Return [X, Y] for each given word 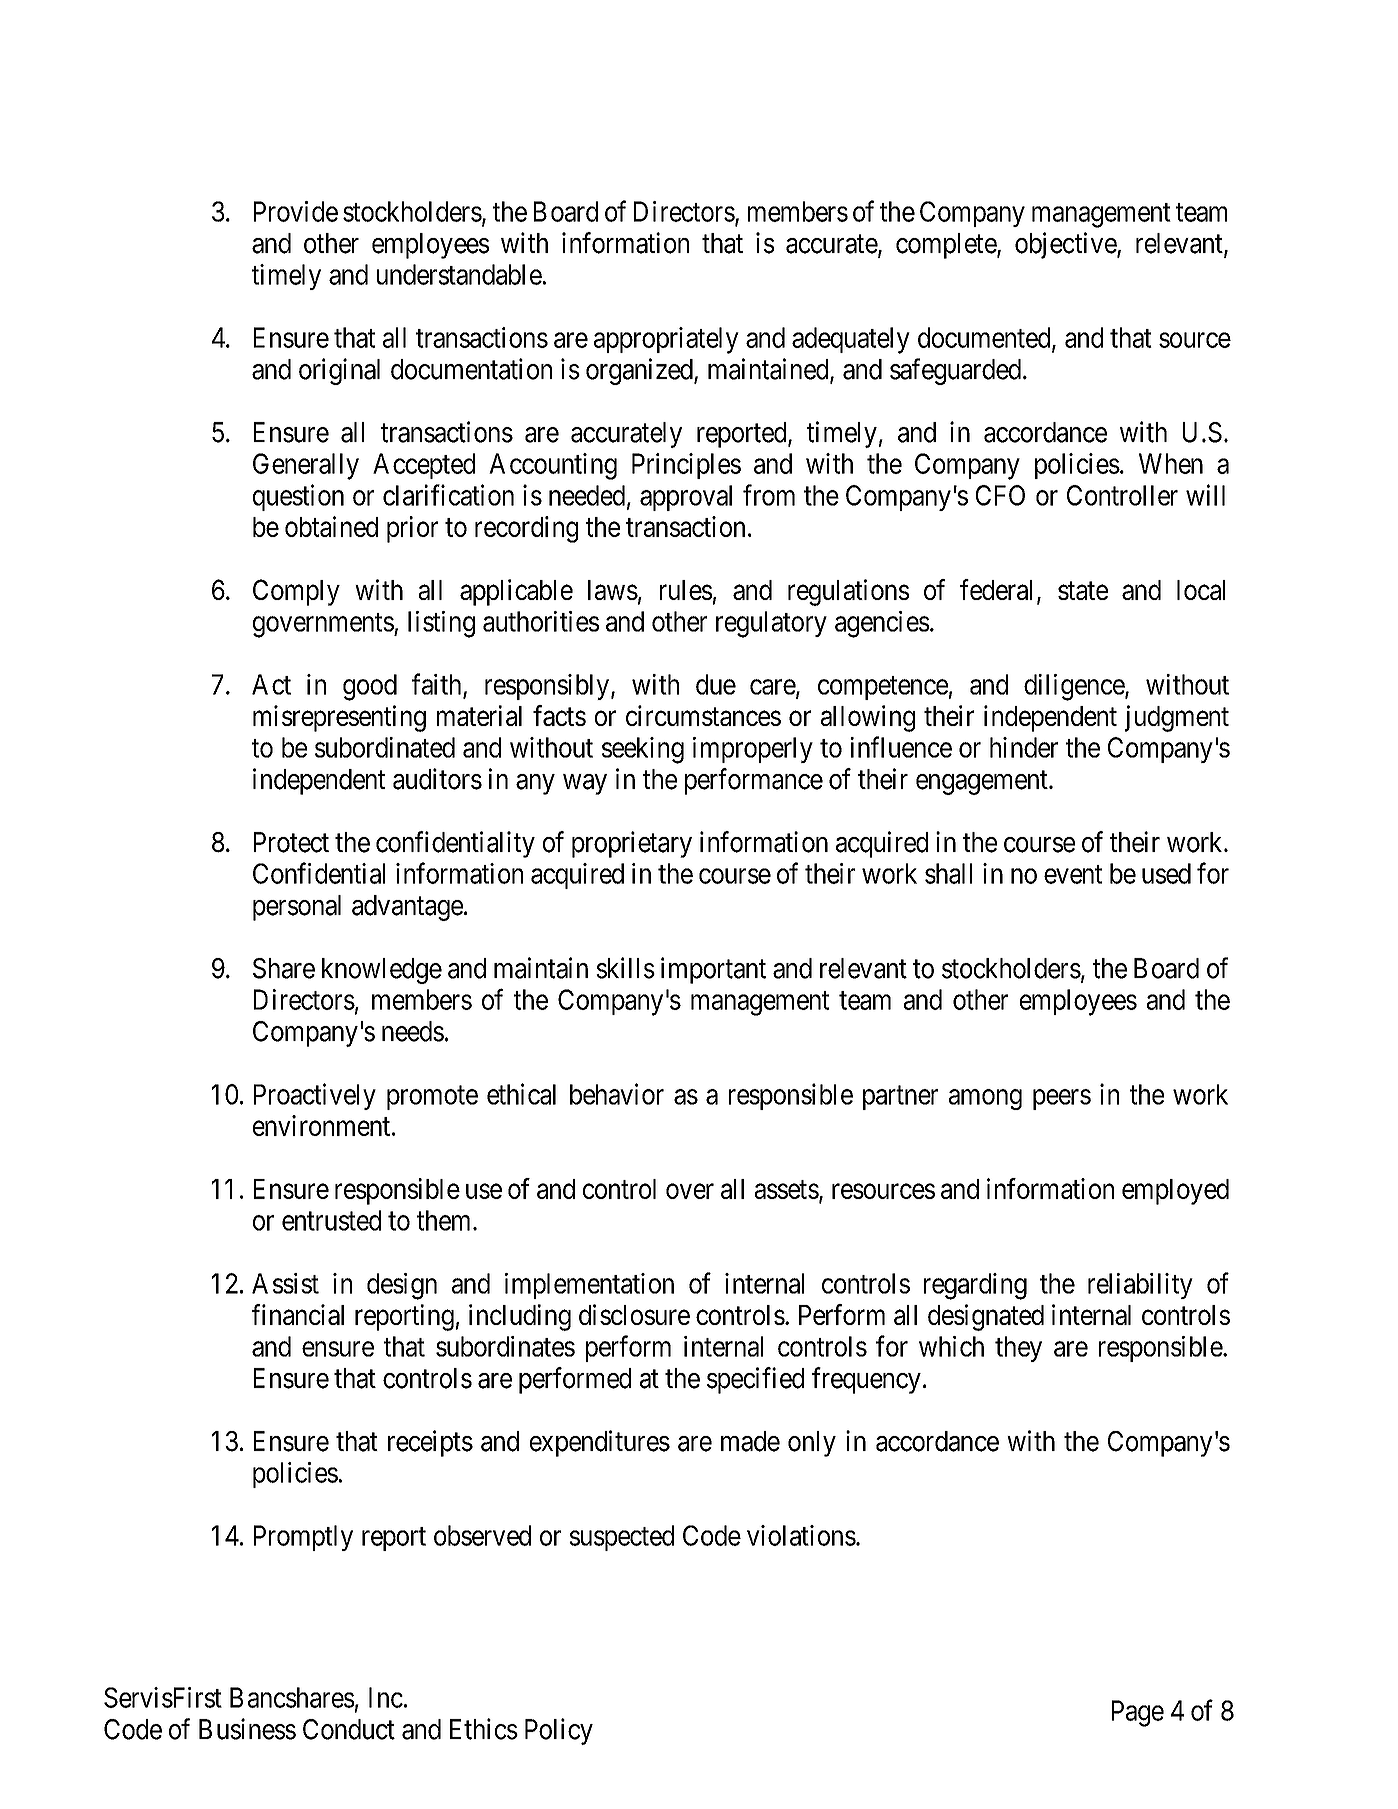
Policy [559, 1731]
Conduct [349, 1729]
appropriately [666, 340]
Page [1138, 1713]
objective [1066, 245]
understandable [459, 274]
